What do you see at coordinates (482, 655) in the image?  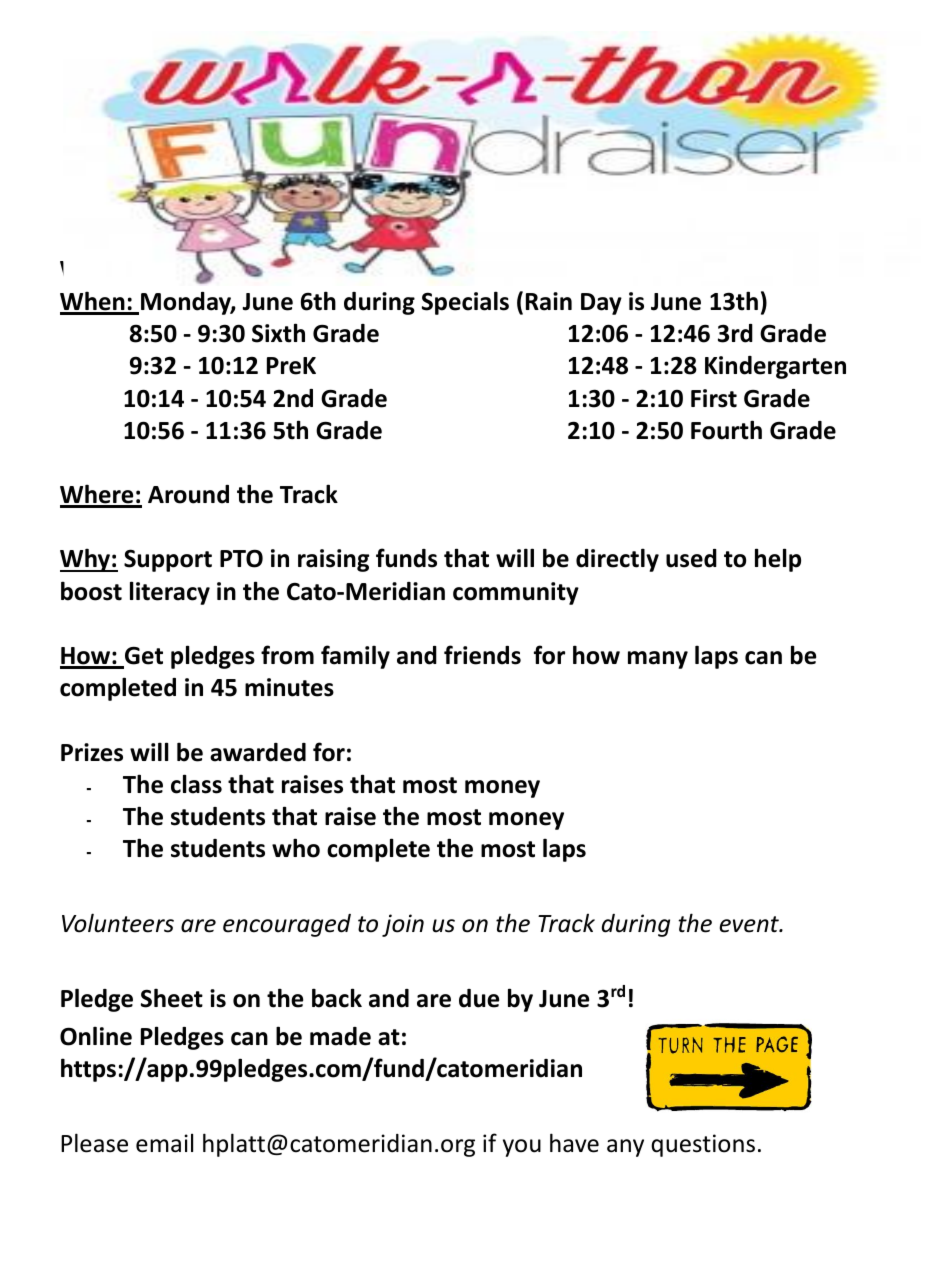 I see `friends` at bounding box center [482, 655].
